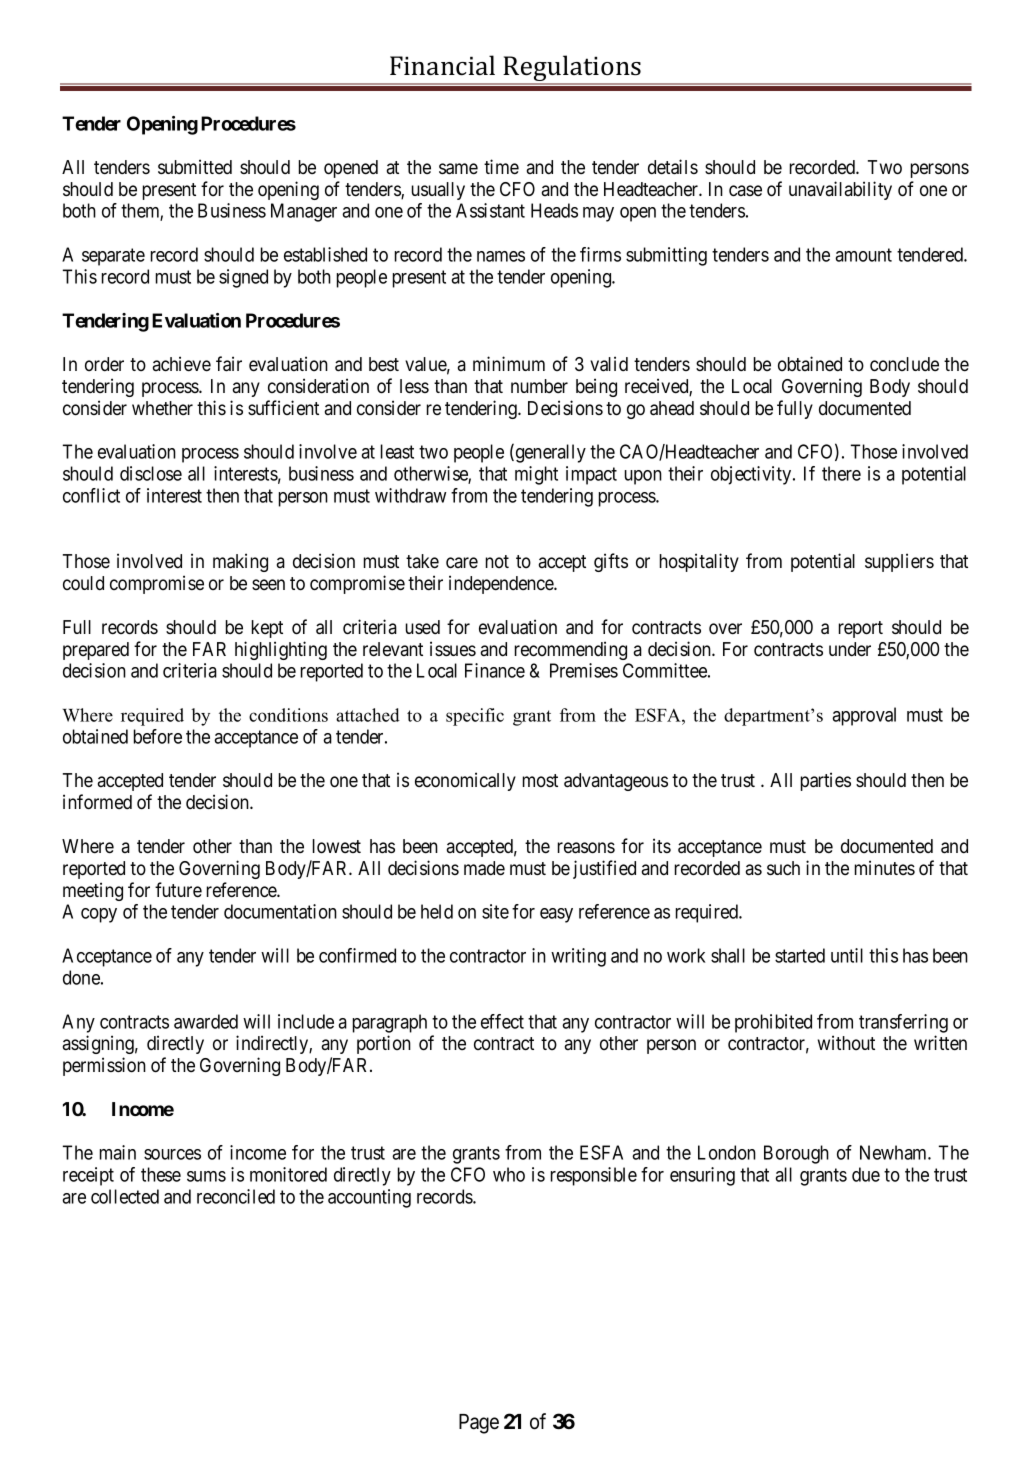  Describe the element at coordinates (195, 166) in the page. I see `submitted` at that location.
